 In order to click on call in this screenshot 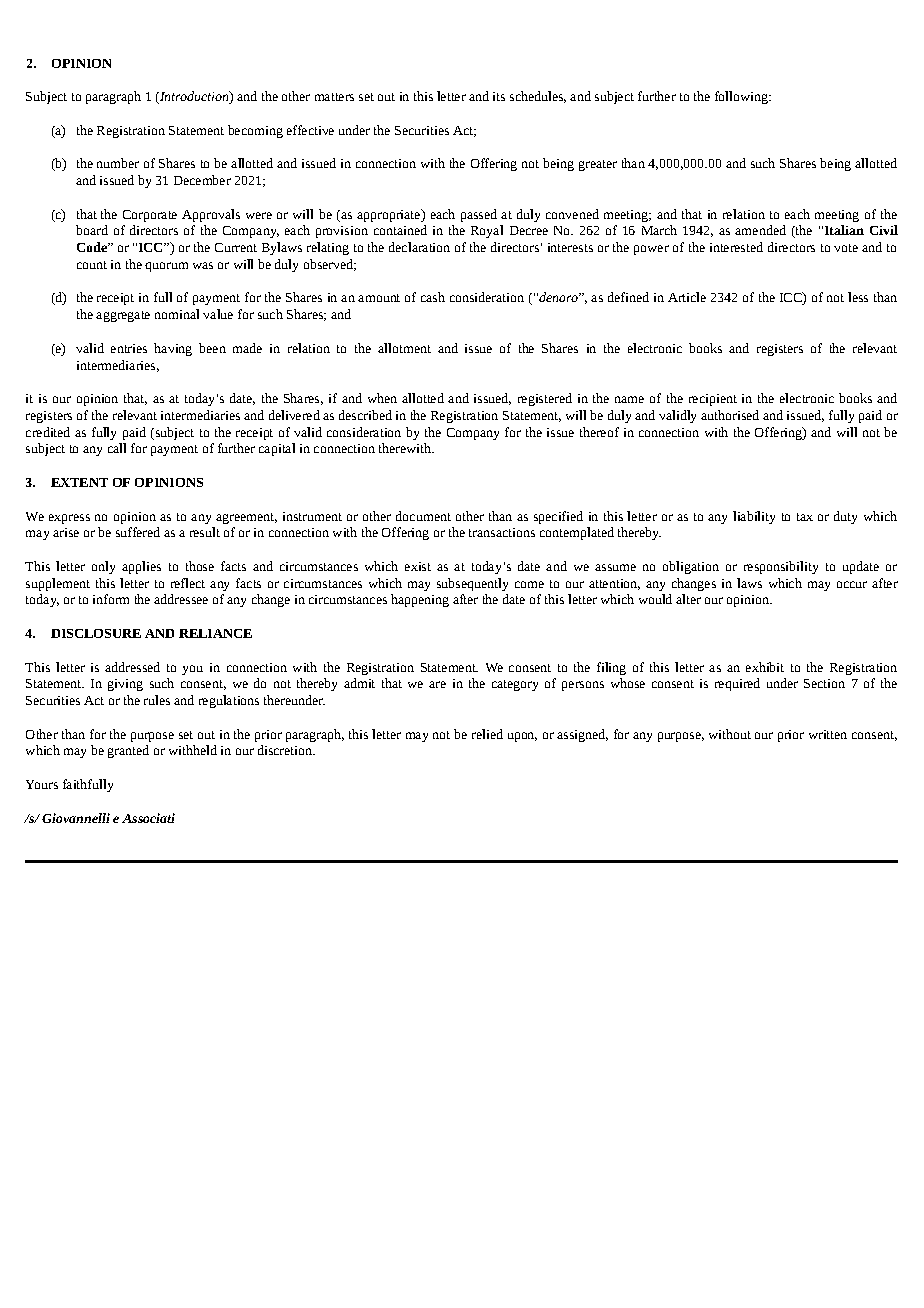, I will do `click(117, 448)`.
